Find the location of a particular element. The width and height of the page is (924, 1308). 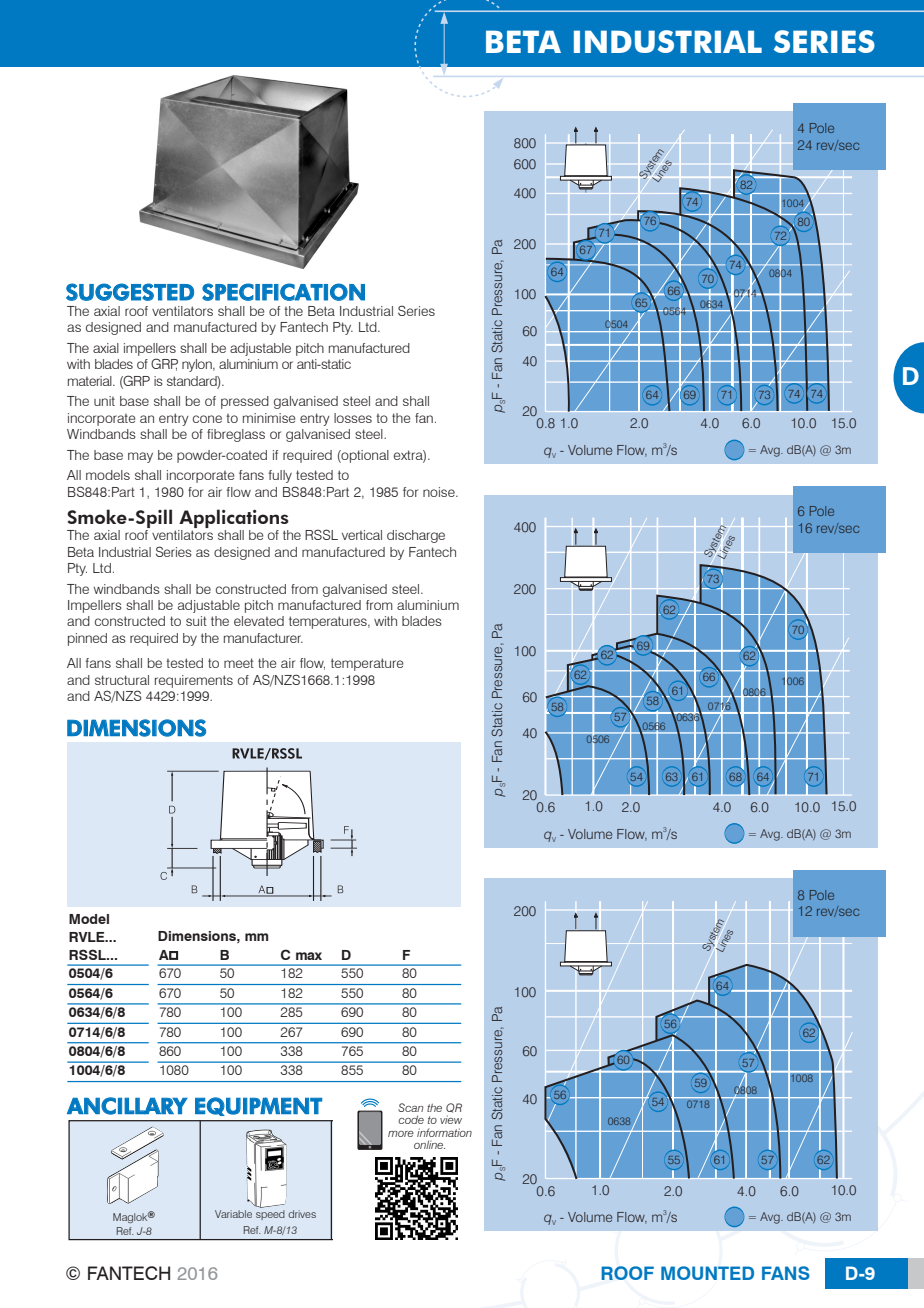

discharge is located at coordinates (416, 536).
